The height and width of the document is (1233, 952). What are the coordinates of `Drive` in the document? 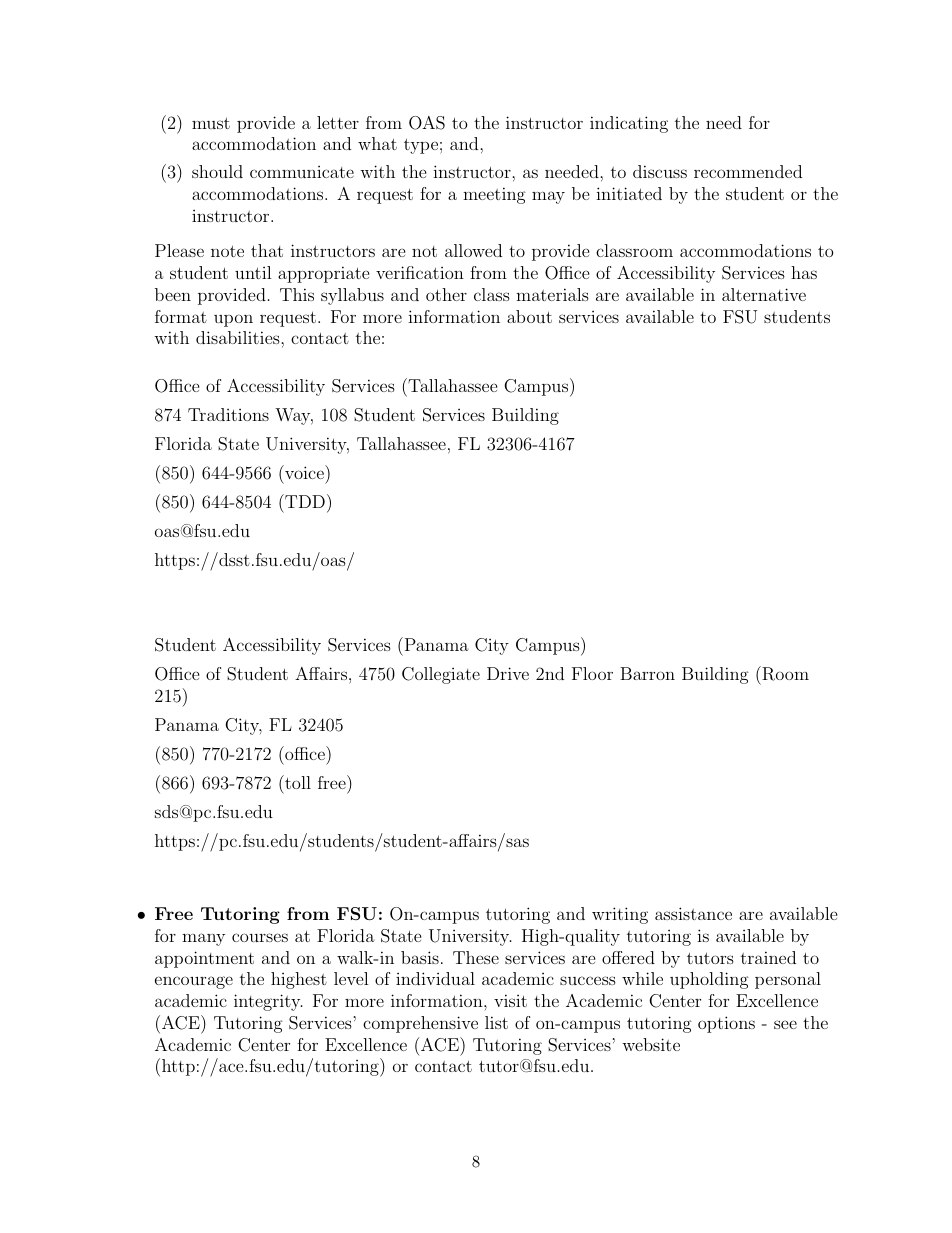 It's located at (508, 673).
